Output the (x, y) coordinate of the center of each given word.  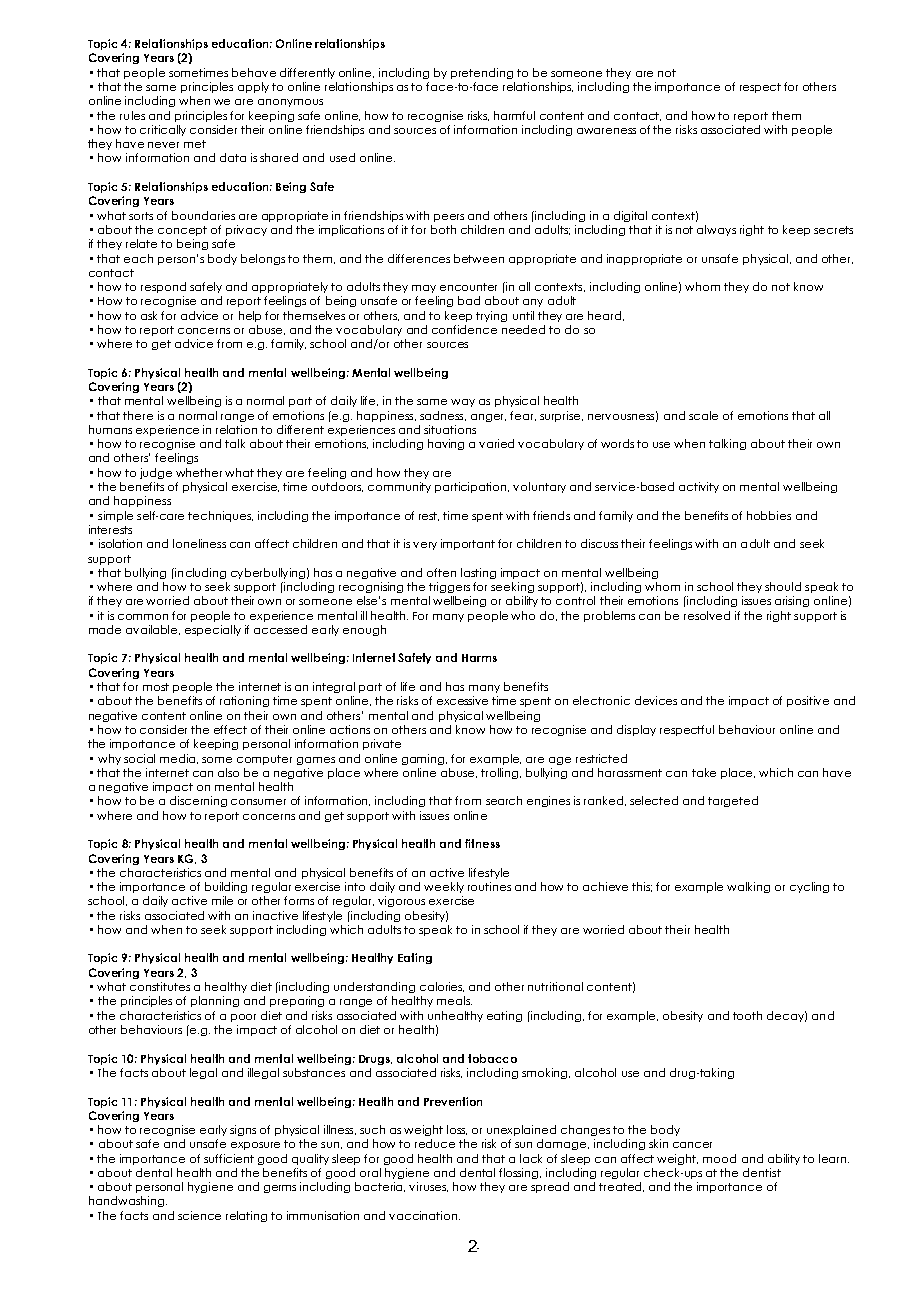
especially (213, 630)
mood (719, 1158)
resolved (707, 615)
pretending (482, 73)
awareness (606, 131)
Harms (479, 658)
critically (163, 130)
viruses (428, 1187)
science (199, 1215)
